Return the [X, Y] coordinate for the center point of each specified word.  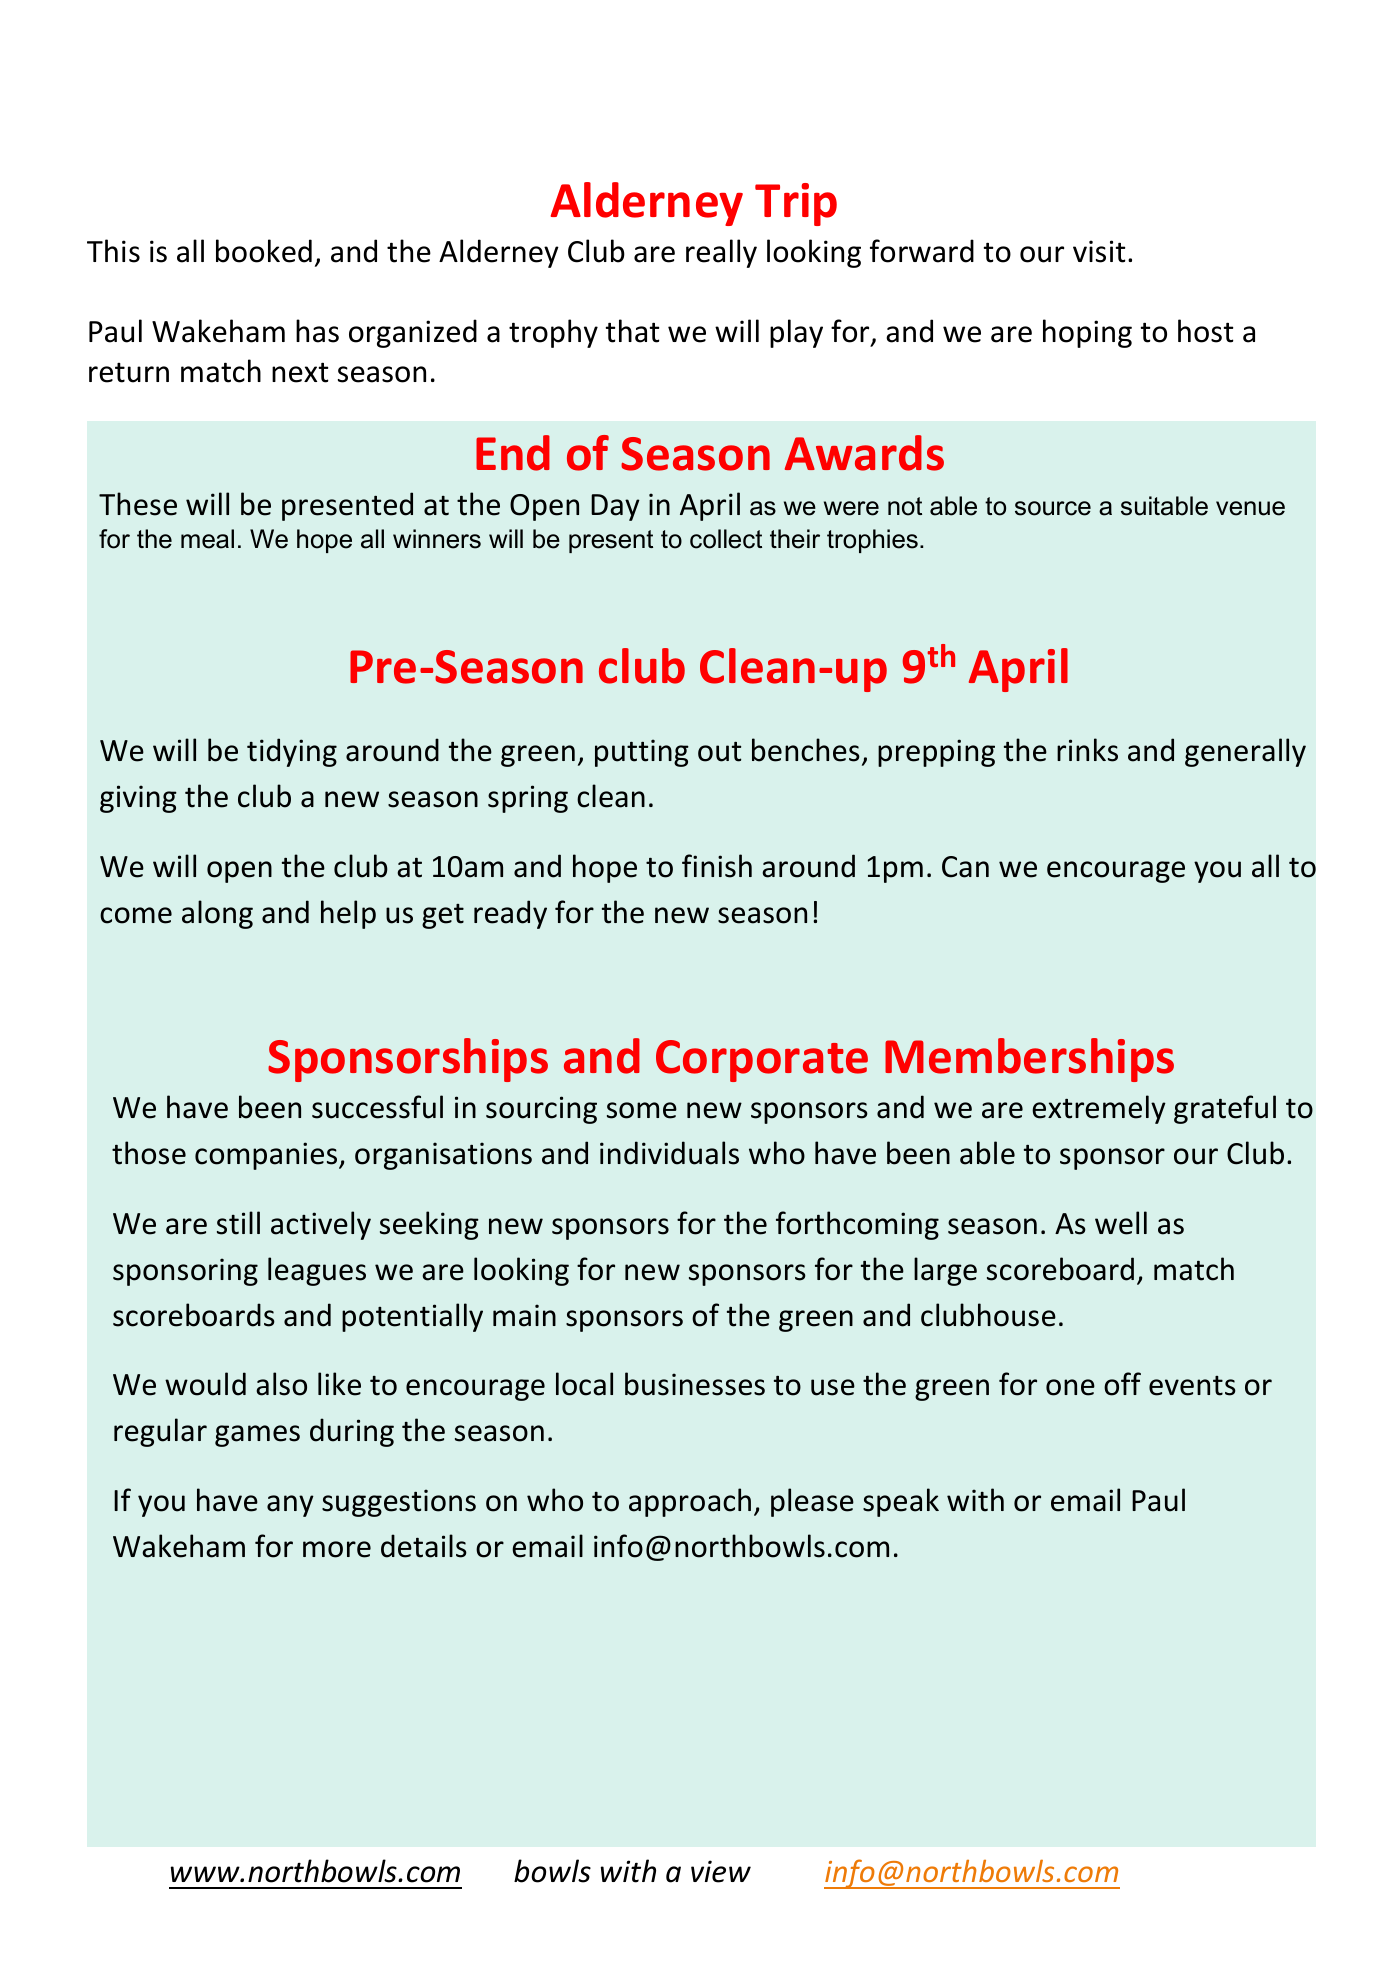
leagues [317, 1271]
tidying [292, 752]
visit [1099, 251]
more [337, 1549]
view [721, 1871]
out [719, 752]
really [721, 253]
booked [264, 251]
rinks [1087, 750]
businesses [695, 1384]
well [1121, 1223]
